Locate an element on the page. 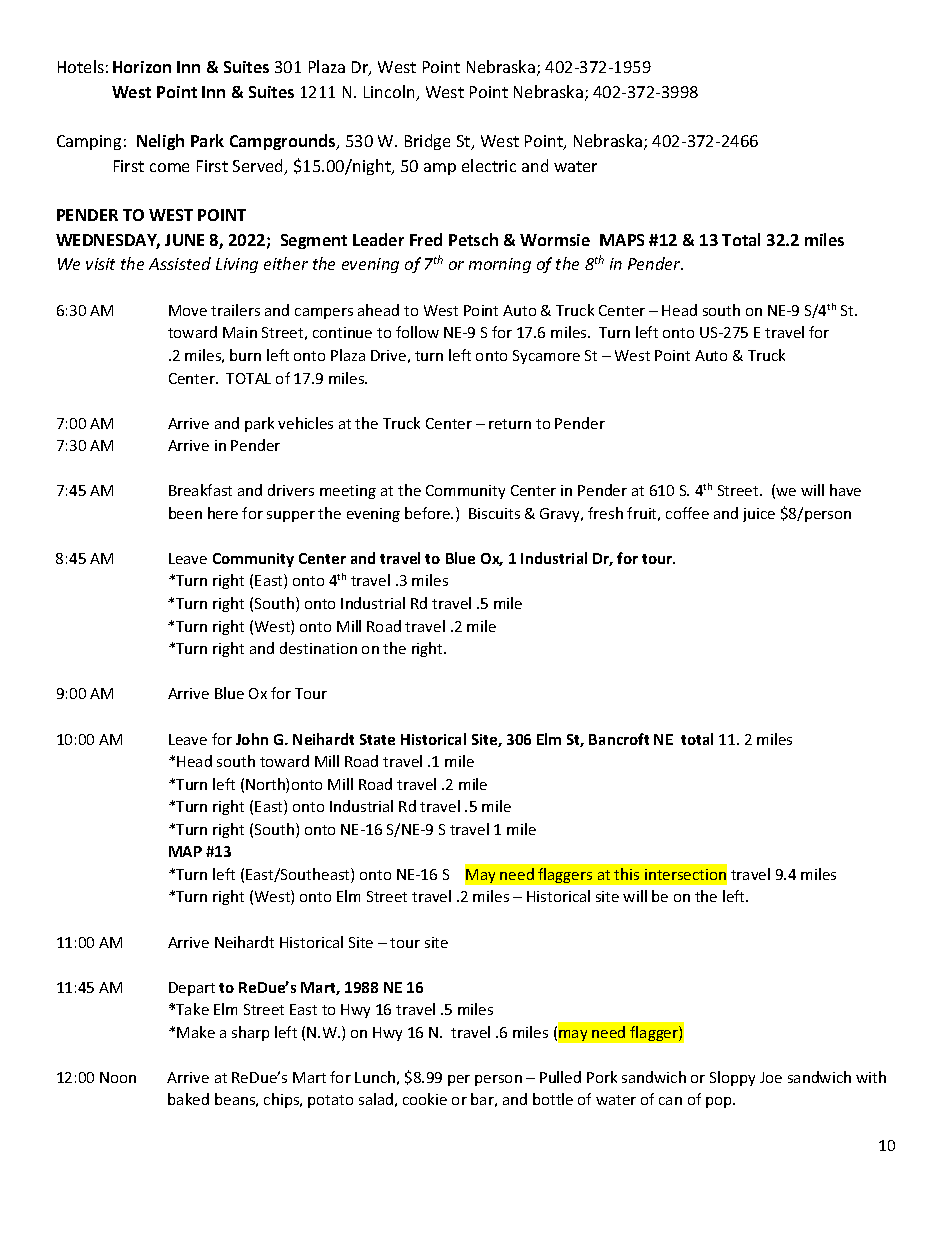 Image resolution: width=952 pixels, height=1233 pixels. Joe is located at coordinates (771, 1077).
